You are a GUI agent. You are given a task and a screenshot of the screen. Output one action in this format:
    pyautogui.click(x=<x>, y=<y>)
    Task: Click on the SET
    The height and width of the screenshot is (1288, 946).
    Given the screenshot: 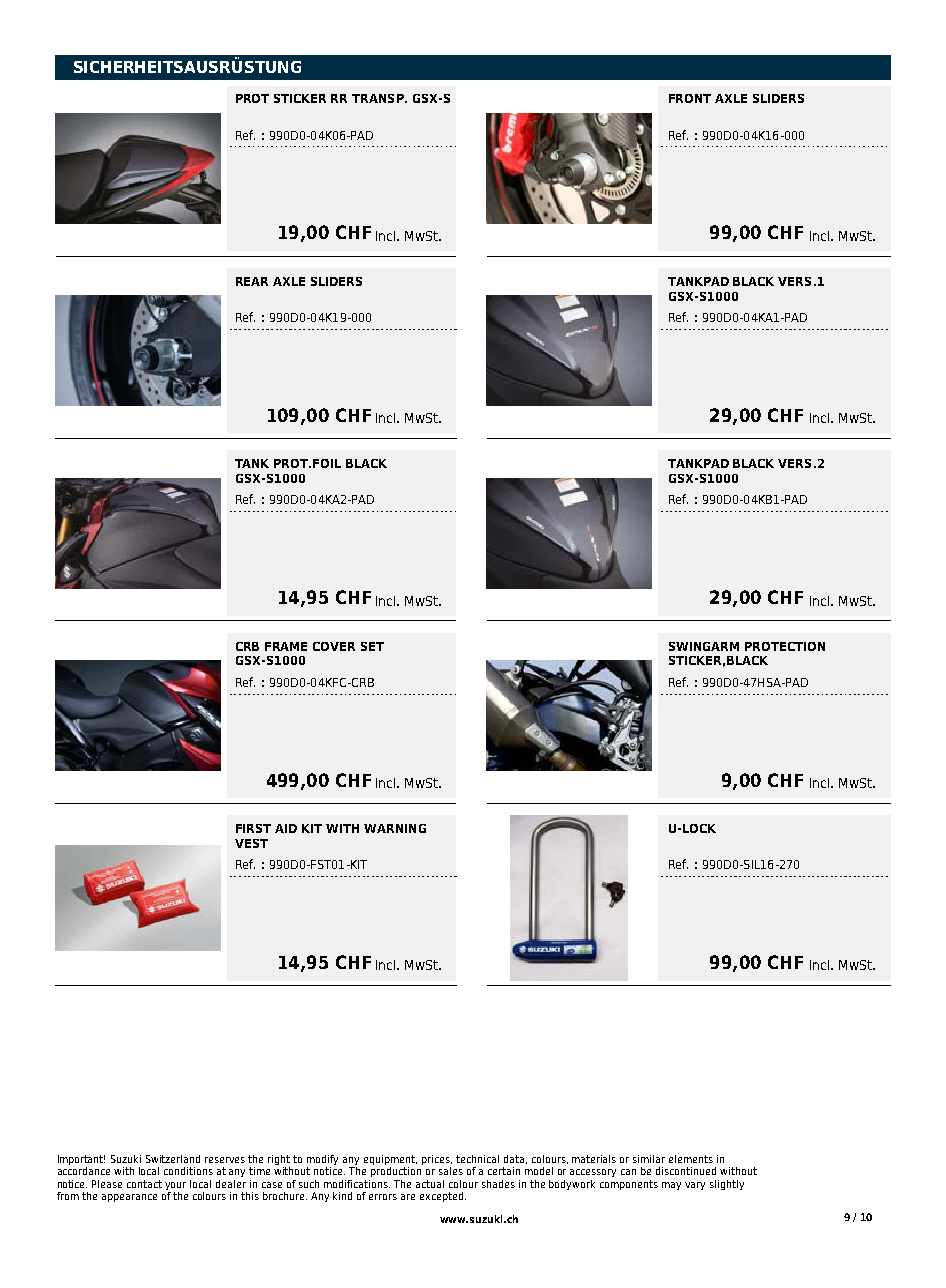 What is the action you would take?
    pyautogui.click(x=372, y=646)
